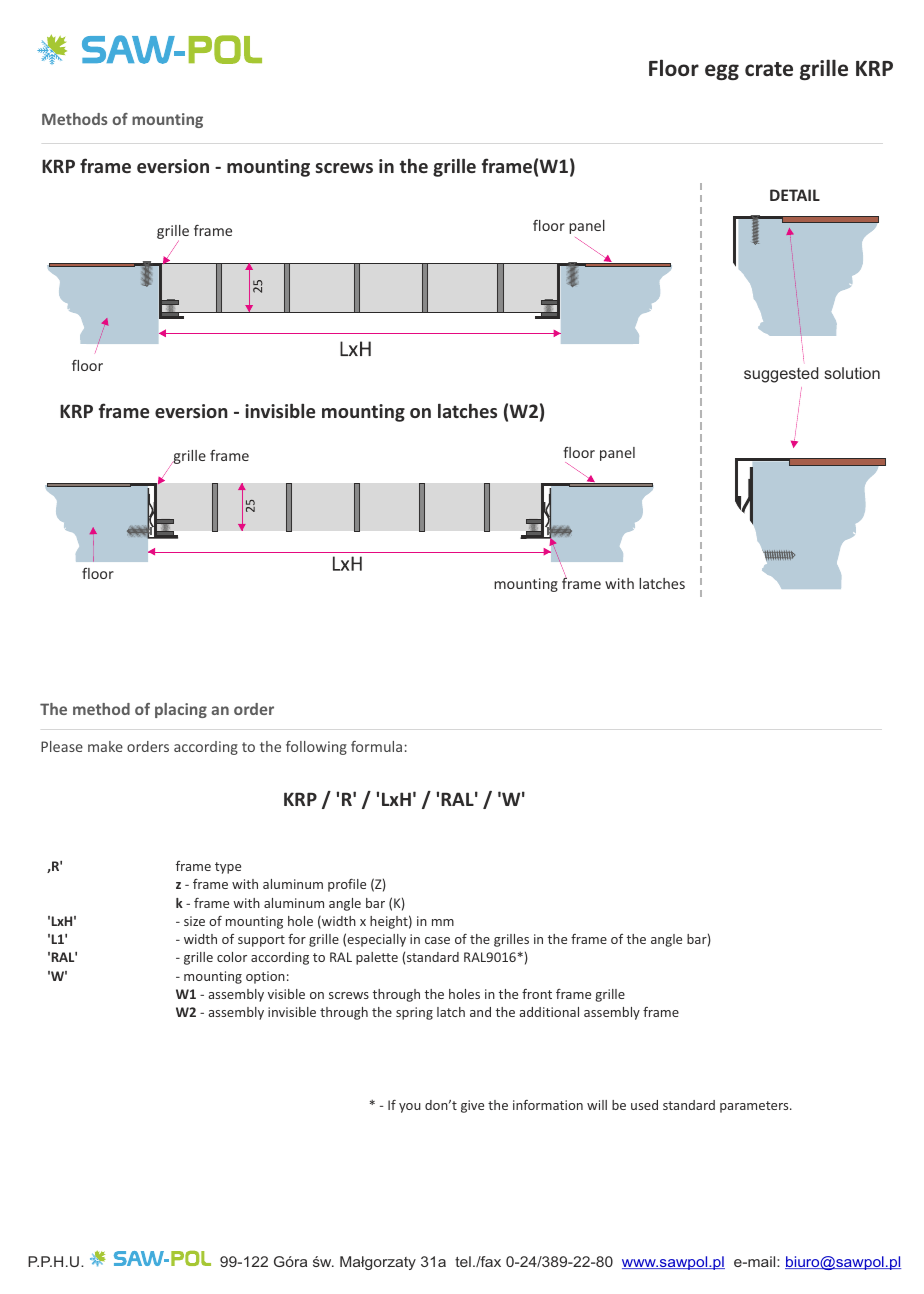  What do you see at coordinates (795, 195) in the screenshot?
I see `DETAIL` at bounding box center [795, 195].
